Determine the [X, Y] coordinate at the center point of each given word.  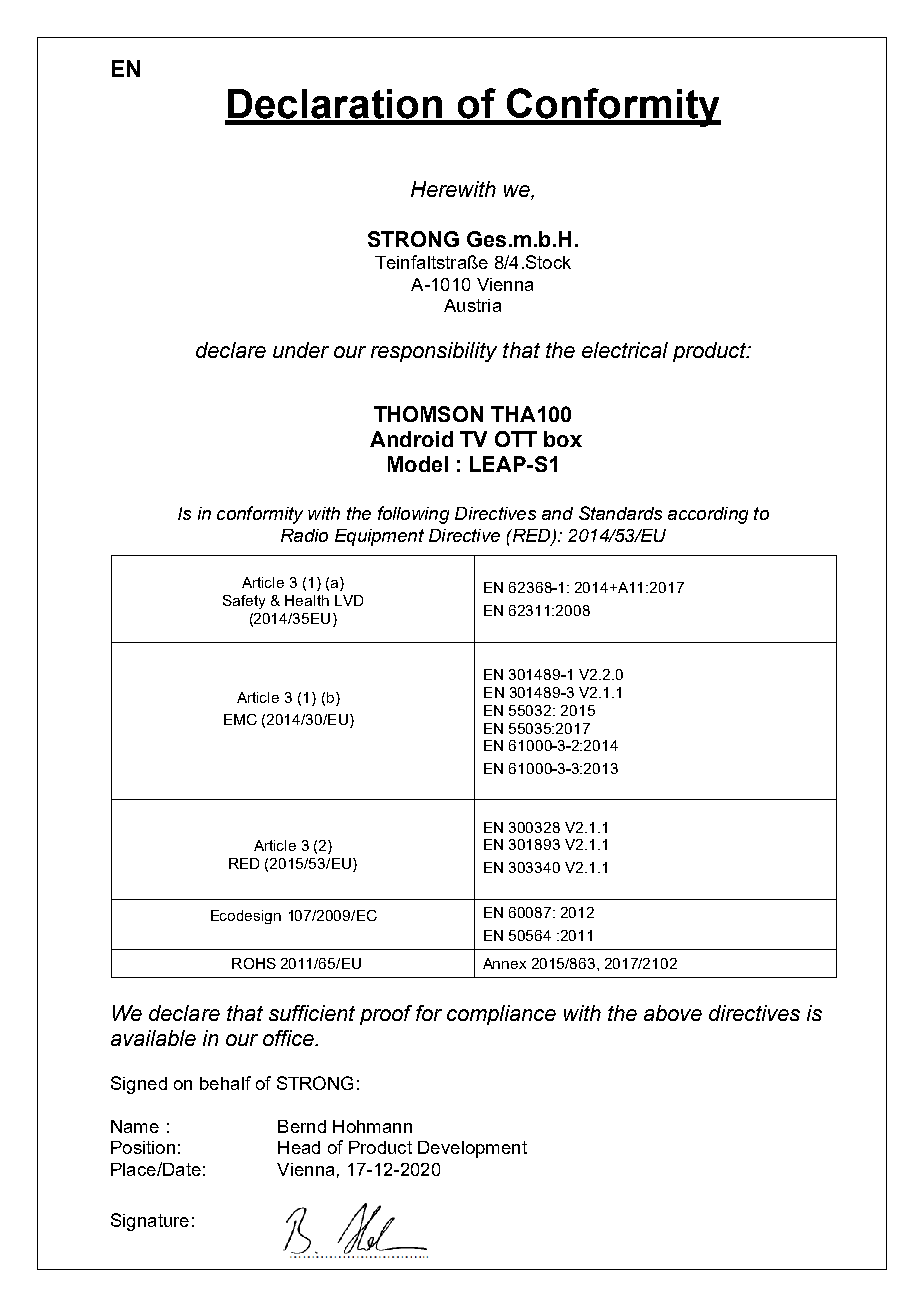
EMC [240, 719]
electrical [625, 350]
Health [307, 600]
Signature [150, 1222]
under [301, 350]
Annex [504, 963]
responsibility [434, 352]
